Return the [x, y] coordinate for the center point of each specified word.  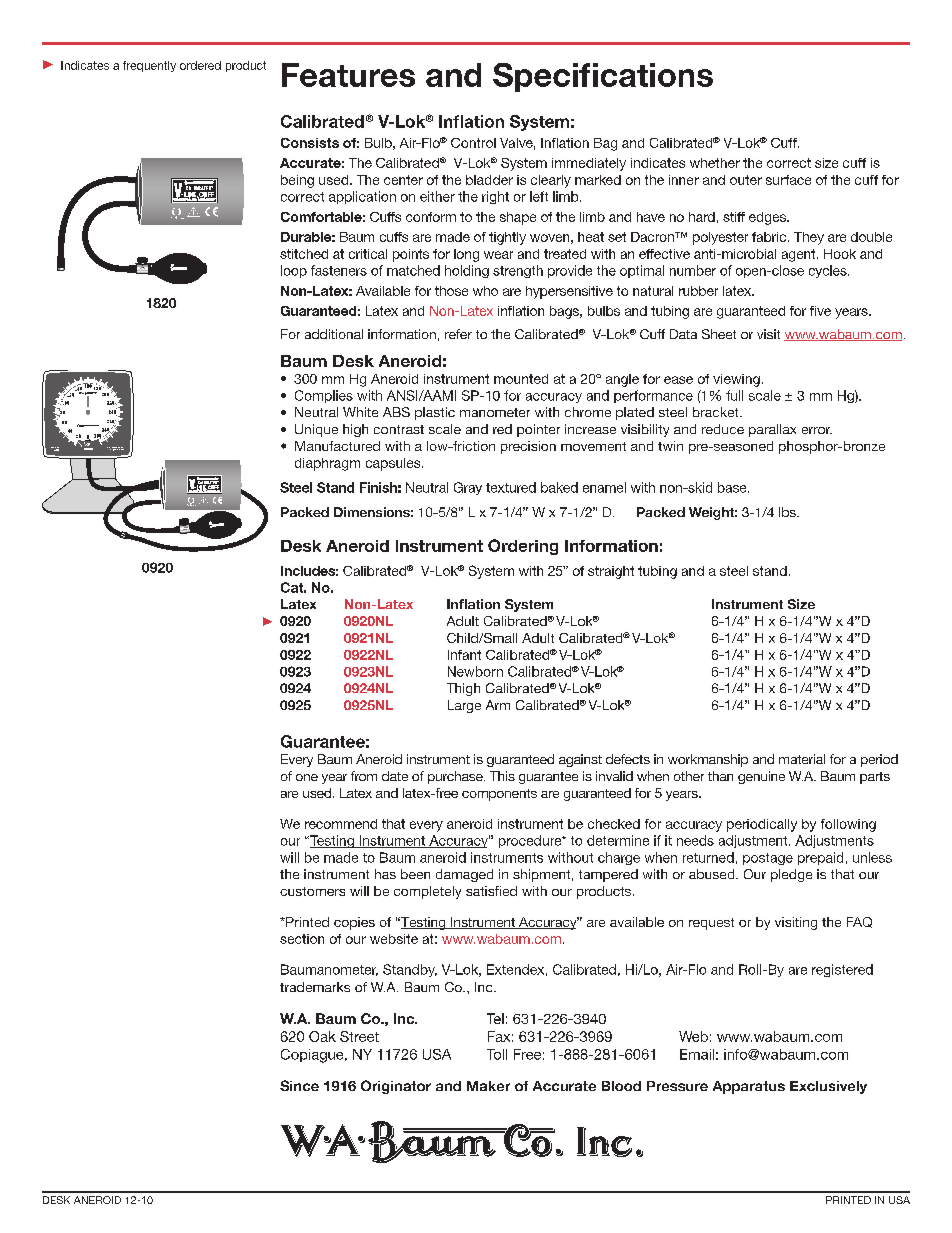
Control [473, 143]
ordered [200, 65]
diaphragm [327, 464]
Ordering [523, 547]
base [733, 487]
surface [788, 180]
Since [299, 1085]
